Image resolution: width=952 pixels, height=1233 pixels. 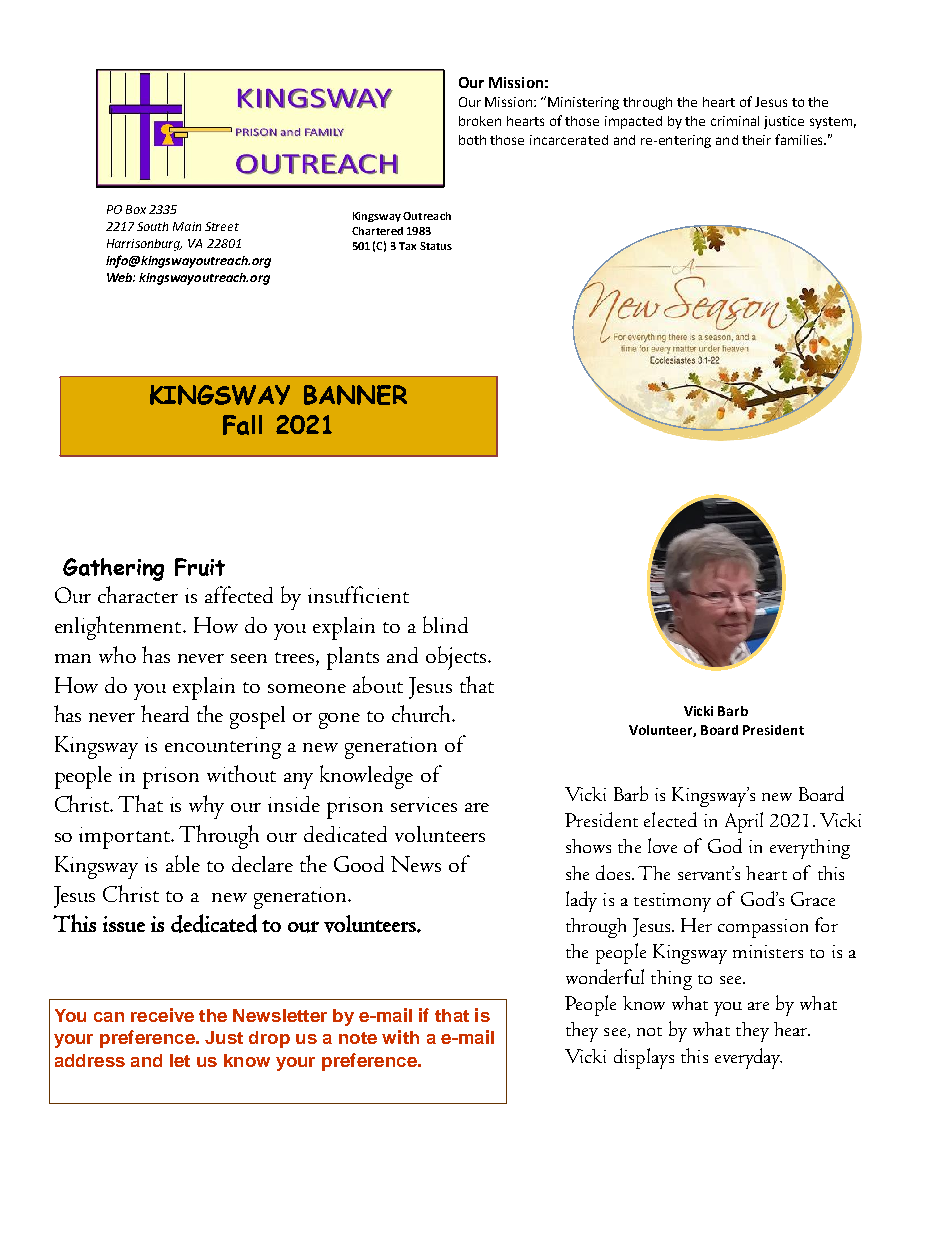 I want to click on April, so click(x=744, y=822).
